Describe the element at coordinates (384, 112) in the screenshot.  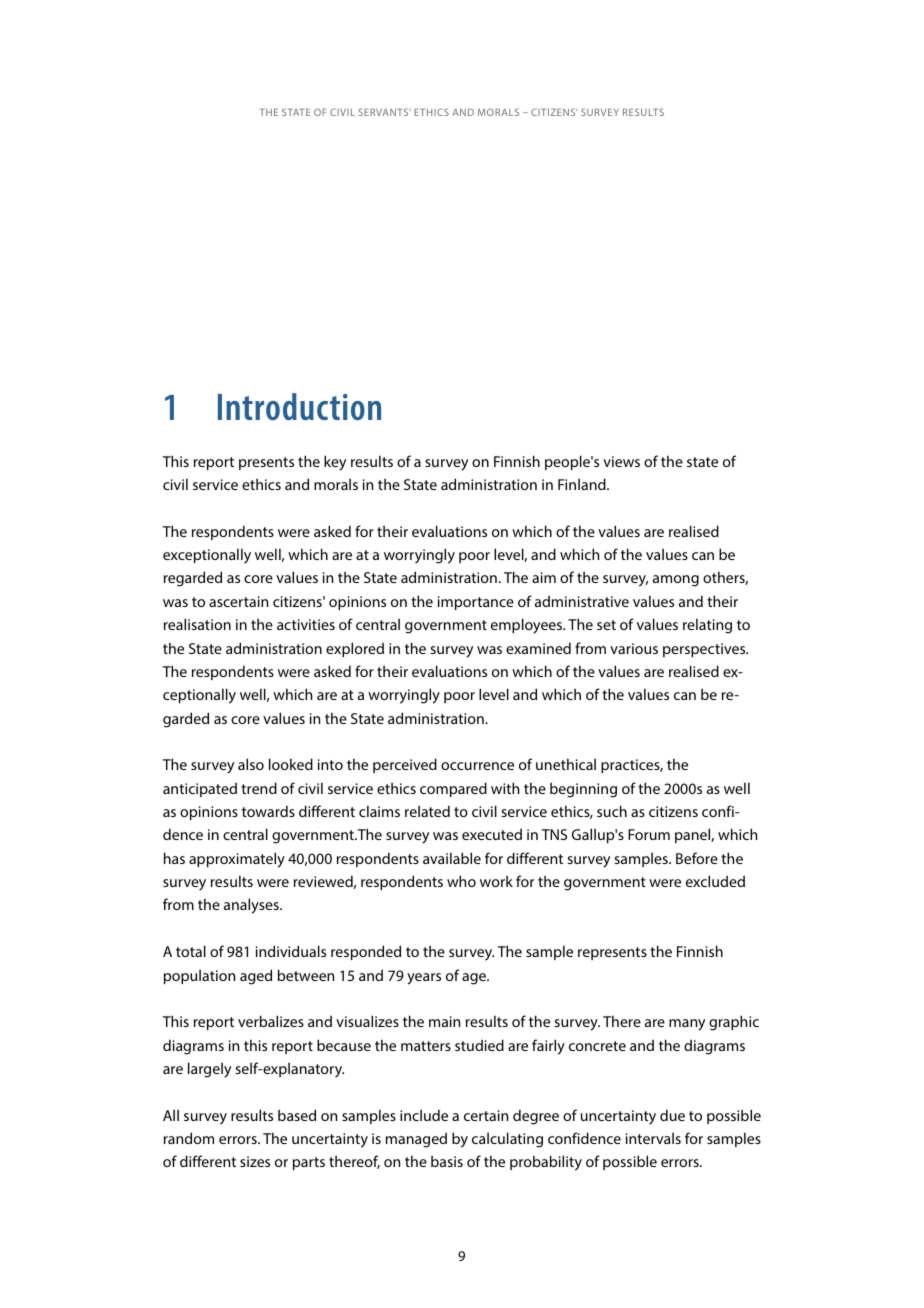
I see `SERVANTS` at that location.
